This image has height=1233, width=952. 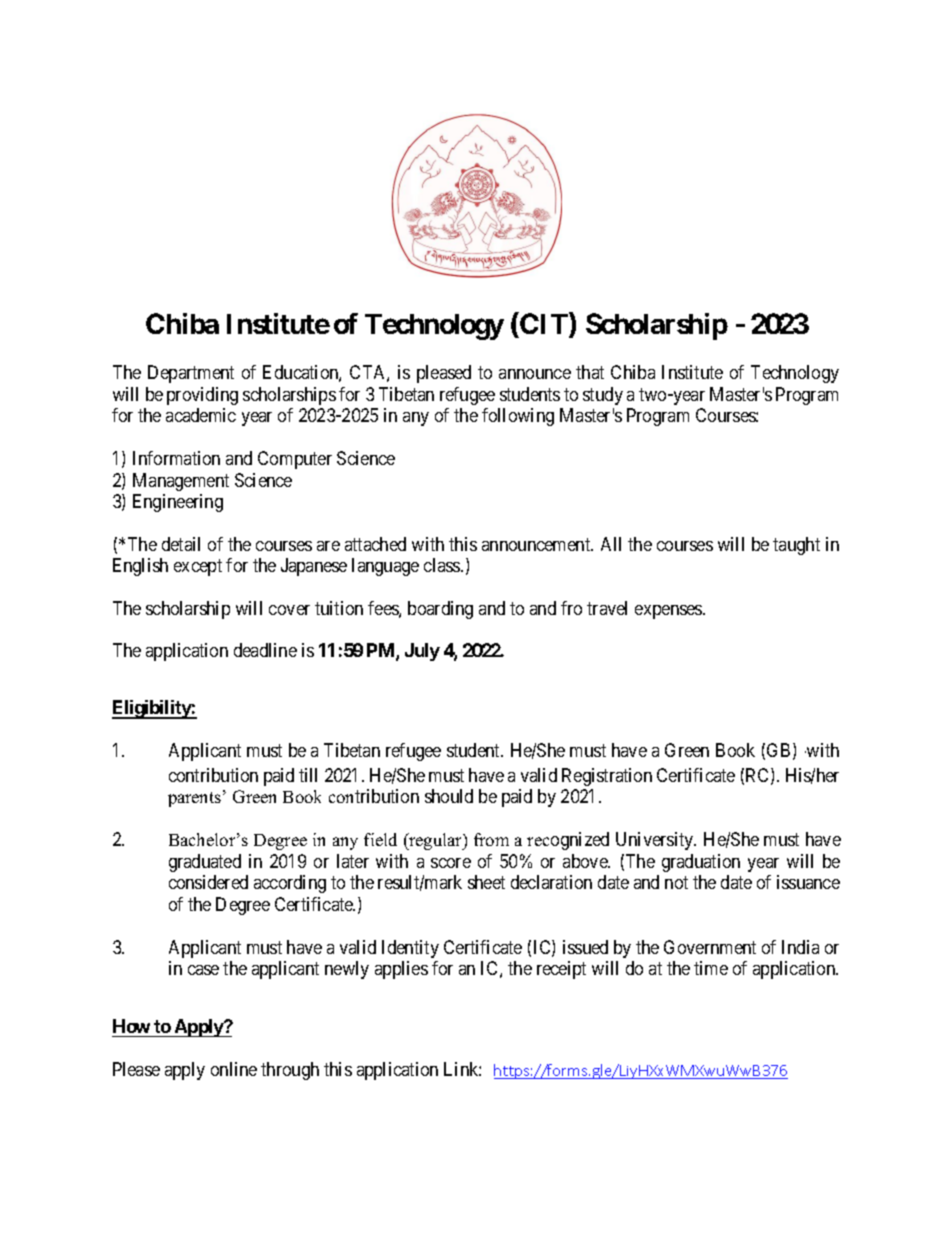 I want to click on should, so click(x=449, y=796).
